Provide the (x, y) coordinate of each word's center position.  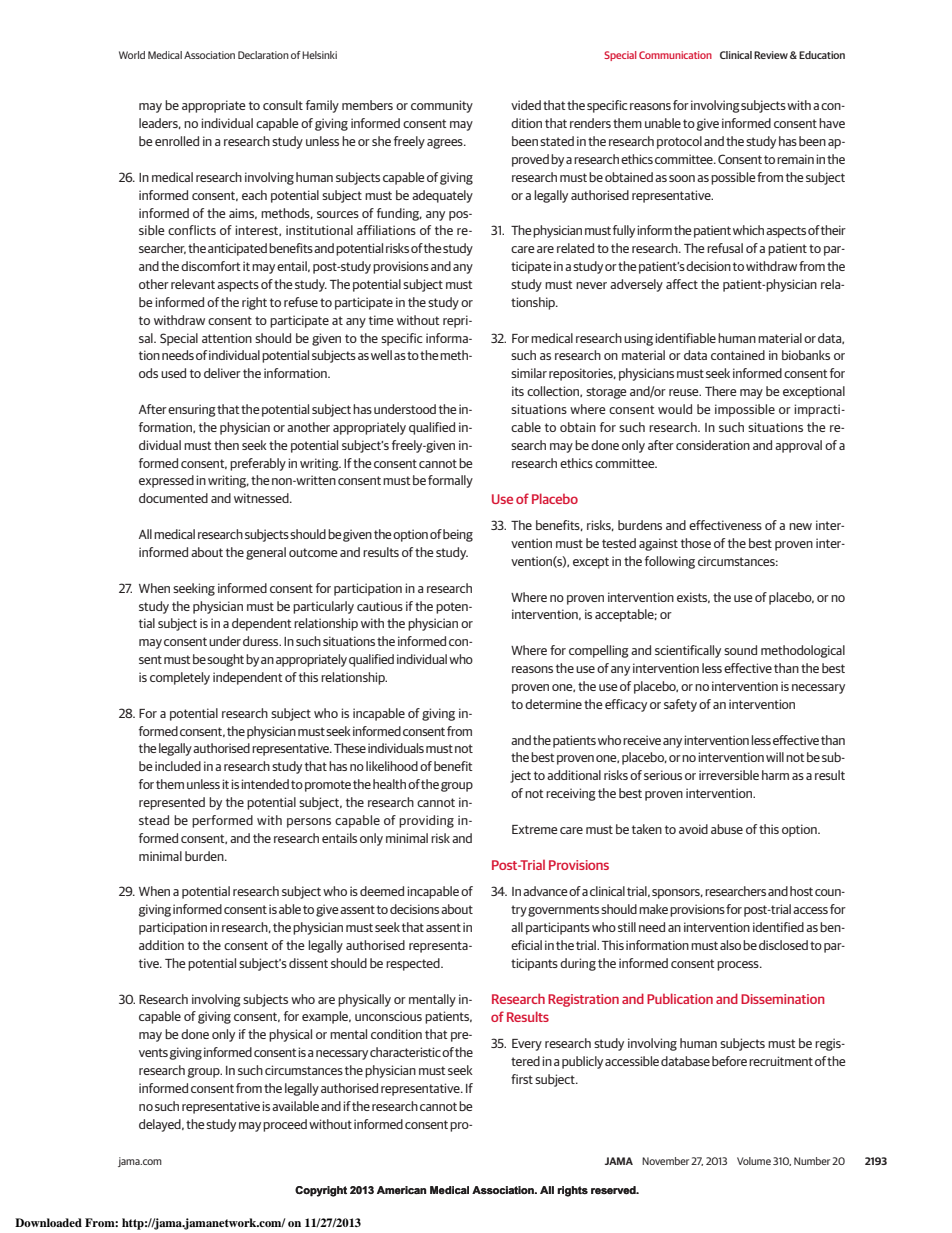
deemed (382, 891)
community (442, 106)
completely (180, 678)
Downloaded (48, 1222)
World (132, 55)
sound (740, 650)
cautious (380, 606)
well (381, 355)
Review (771, 55)
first (522, 1079)
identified (778, 927)
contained (738, 355)
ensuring (192, 410)
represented (172, 803)
